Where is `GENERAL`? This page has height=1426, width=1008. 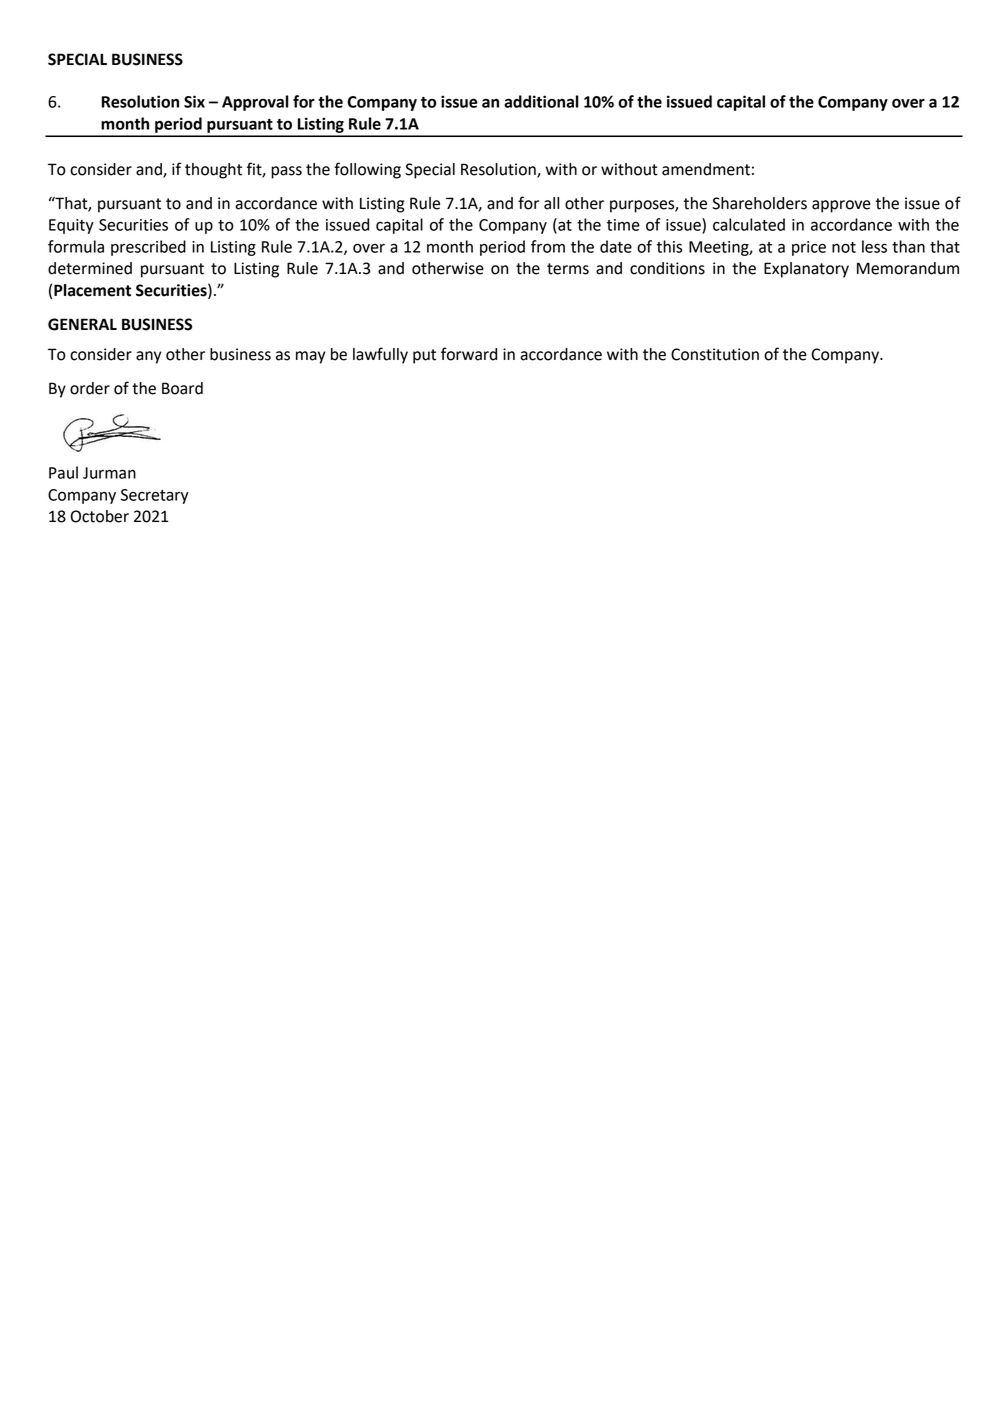
GENERAL is located at coordinates (82, 324).
